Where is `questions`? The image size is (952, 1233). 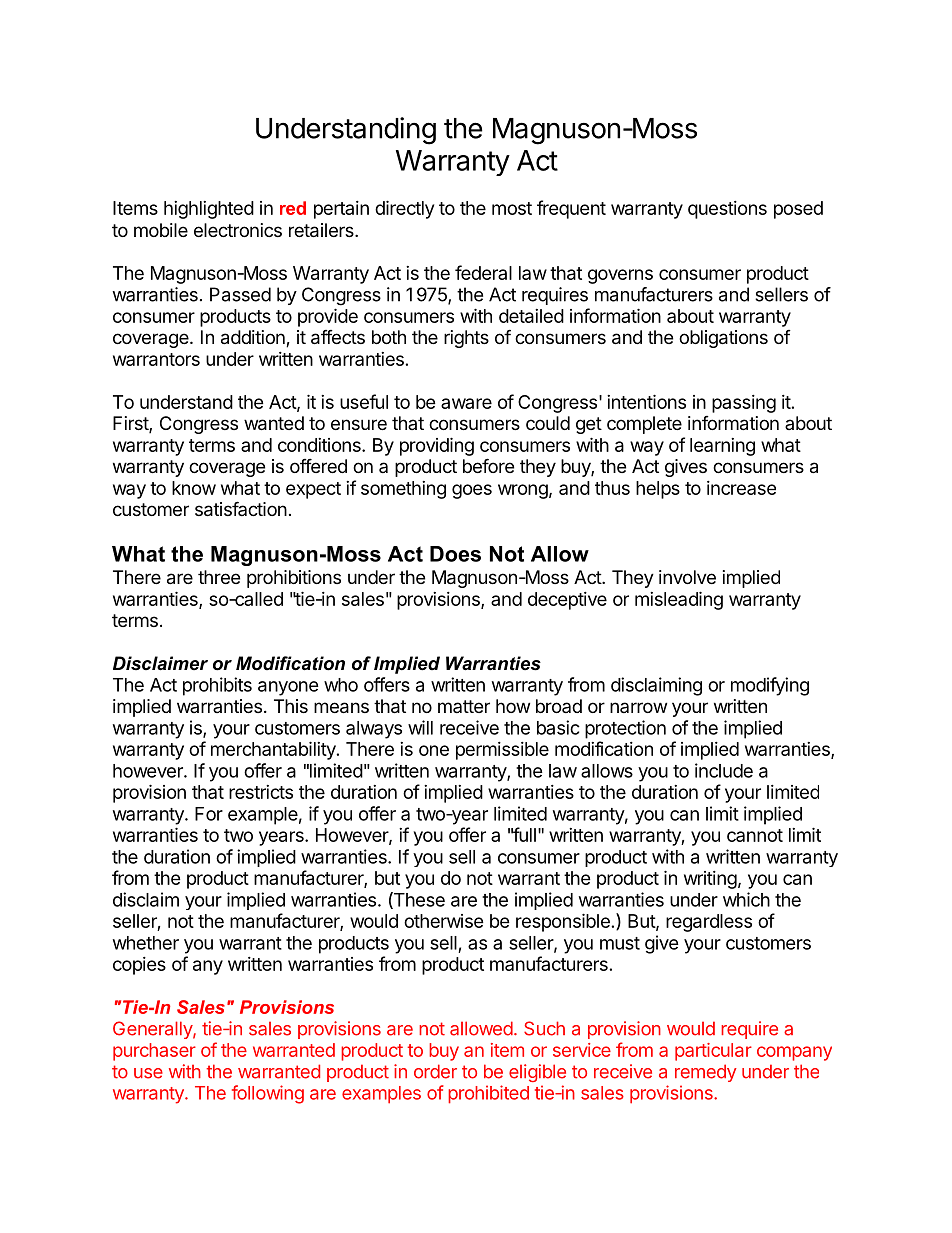
questions is located at coordinates (727, 210).
